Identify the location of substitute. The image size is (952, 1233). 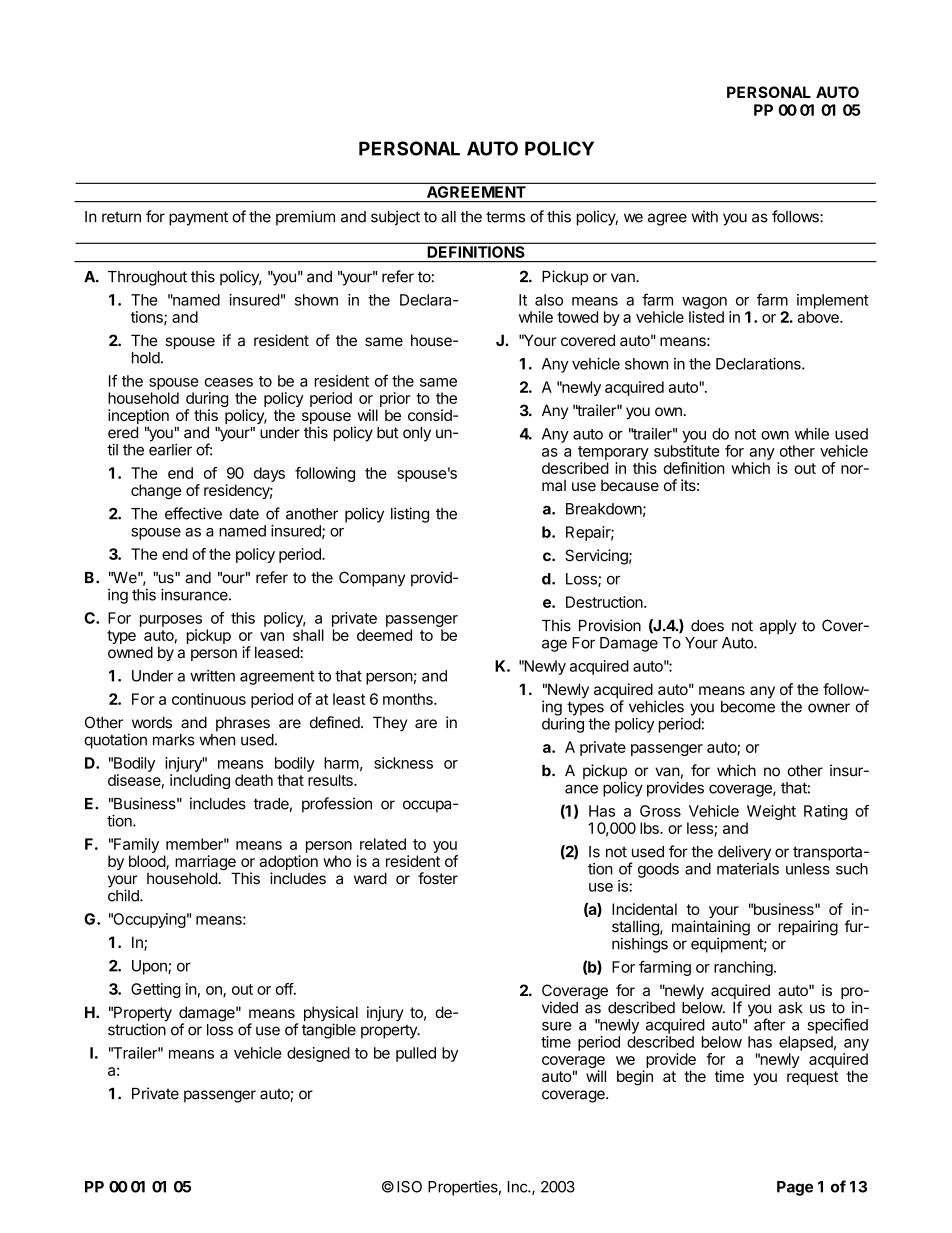
(686, 451).
